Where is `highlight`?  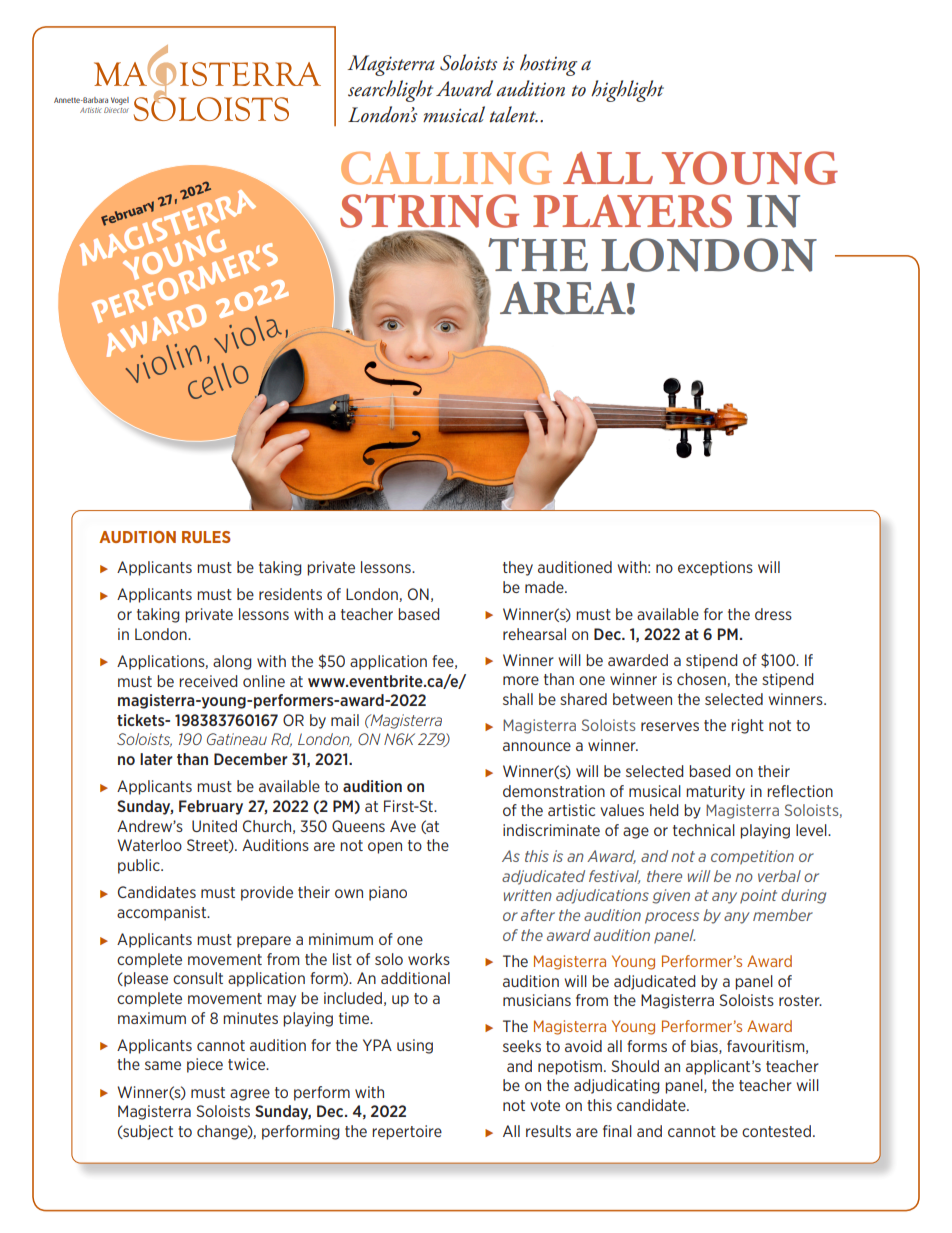 highlight is located at coordinates (627, 91).
